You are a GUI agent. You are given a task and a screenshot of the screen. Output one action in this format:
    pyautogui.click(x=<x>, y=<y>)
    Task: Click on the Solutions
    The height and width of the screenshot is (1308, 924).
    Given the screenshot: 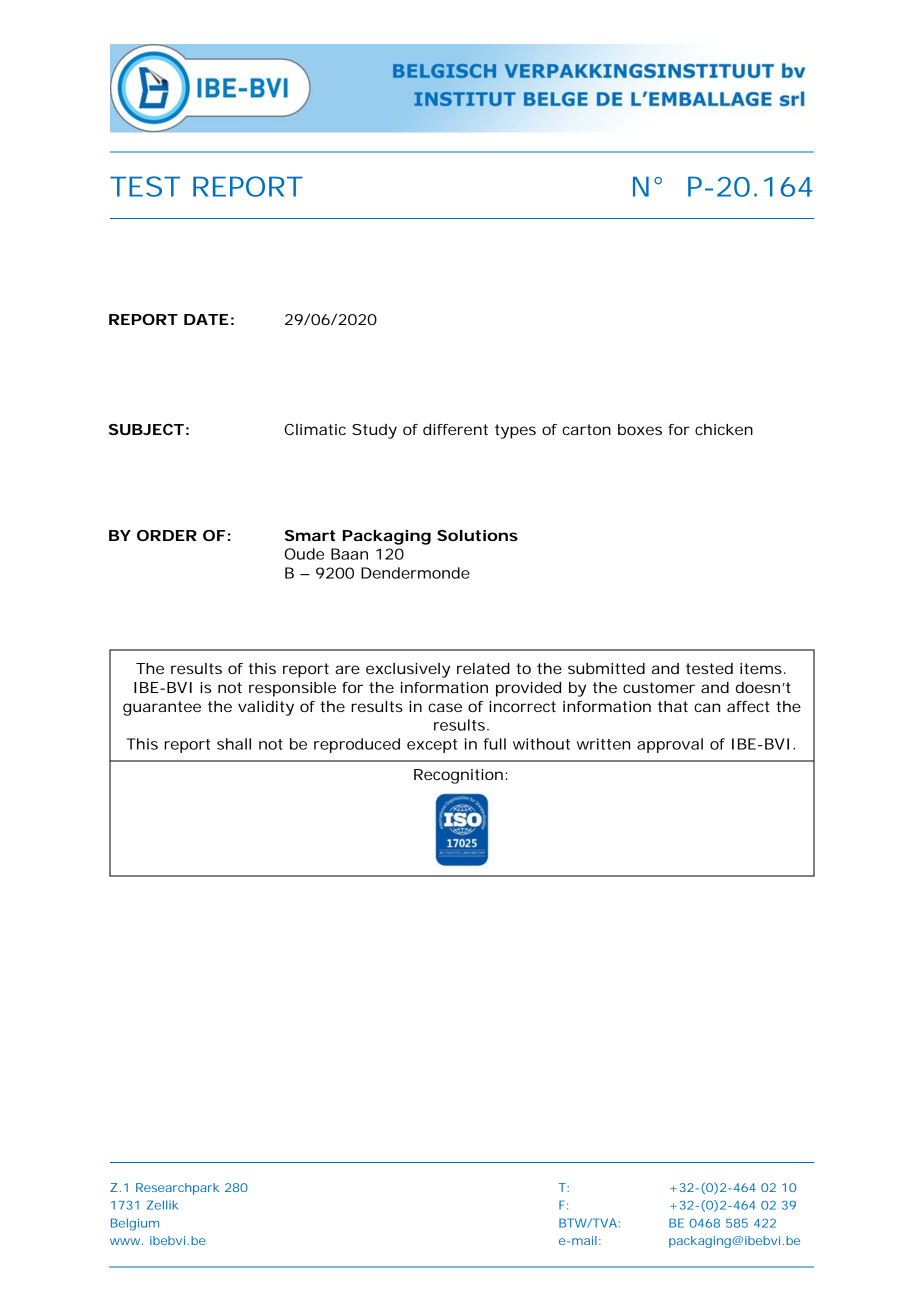 What is the action you would take?
    pyautogui.click(x=477, y=535)
